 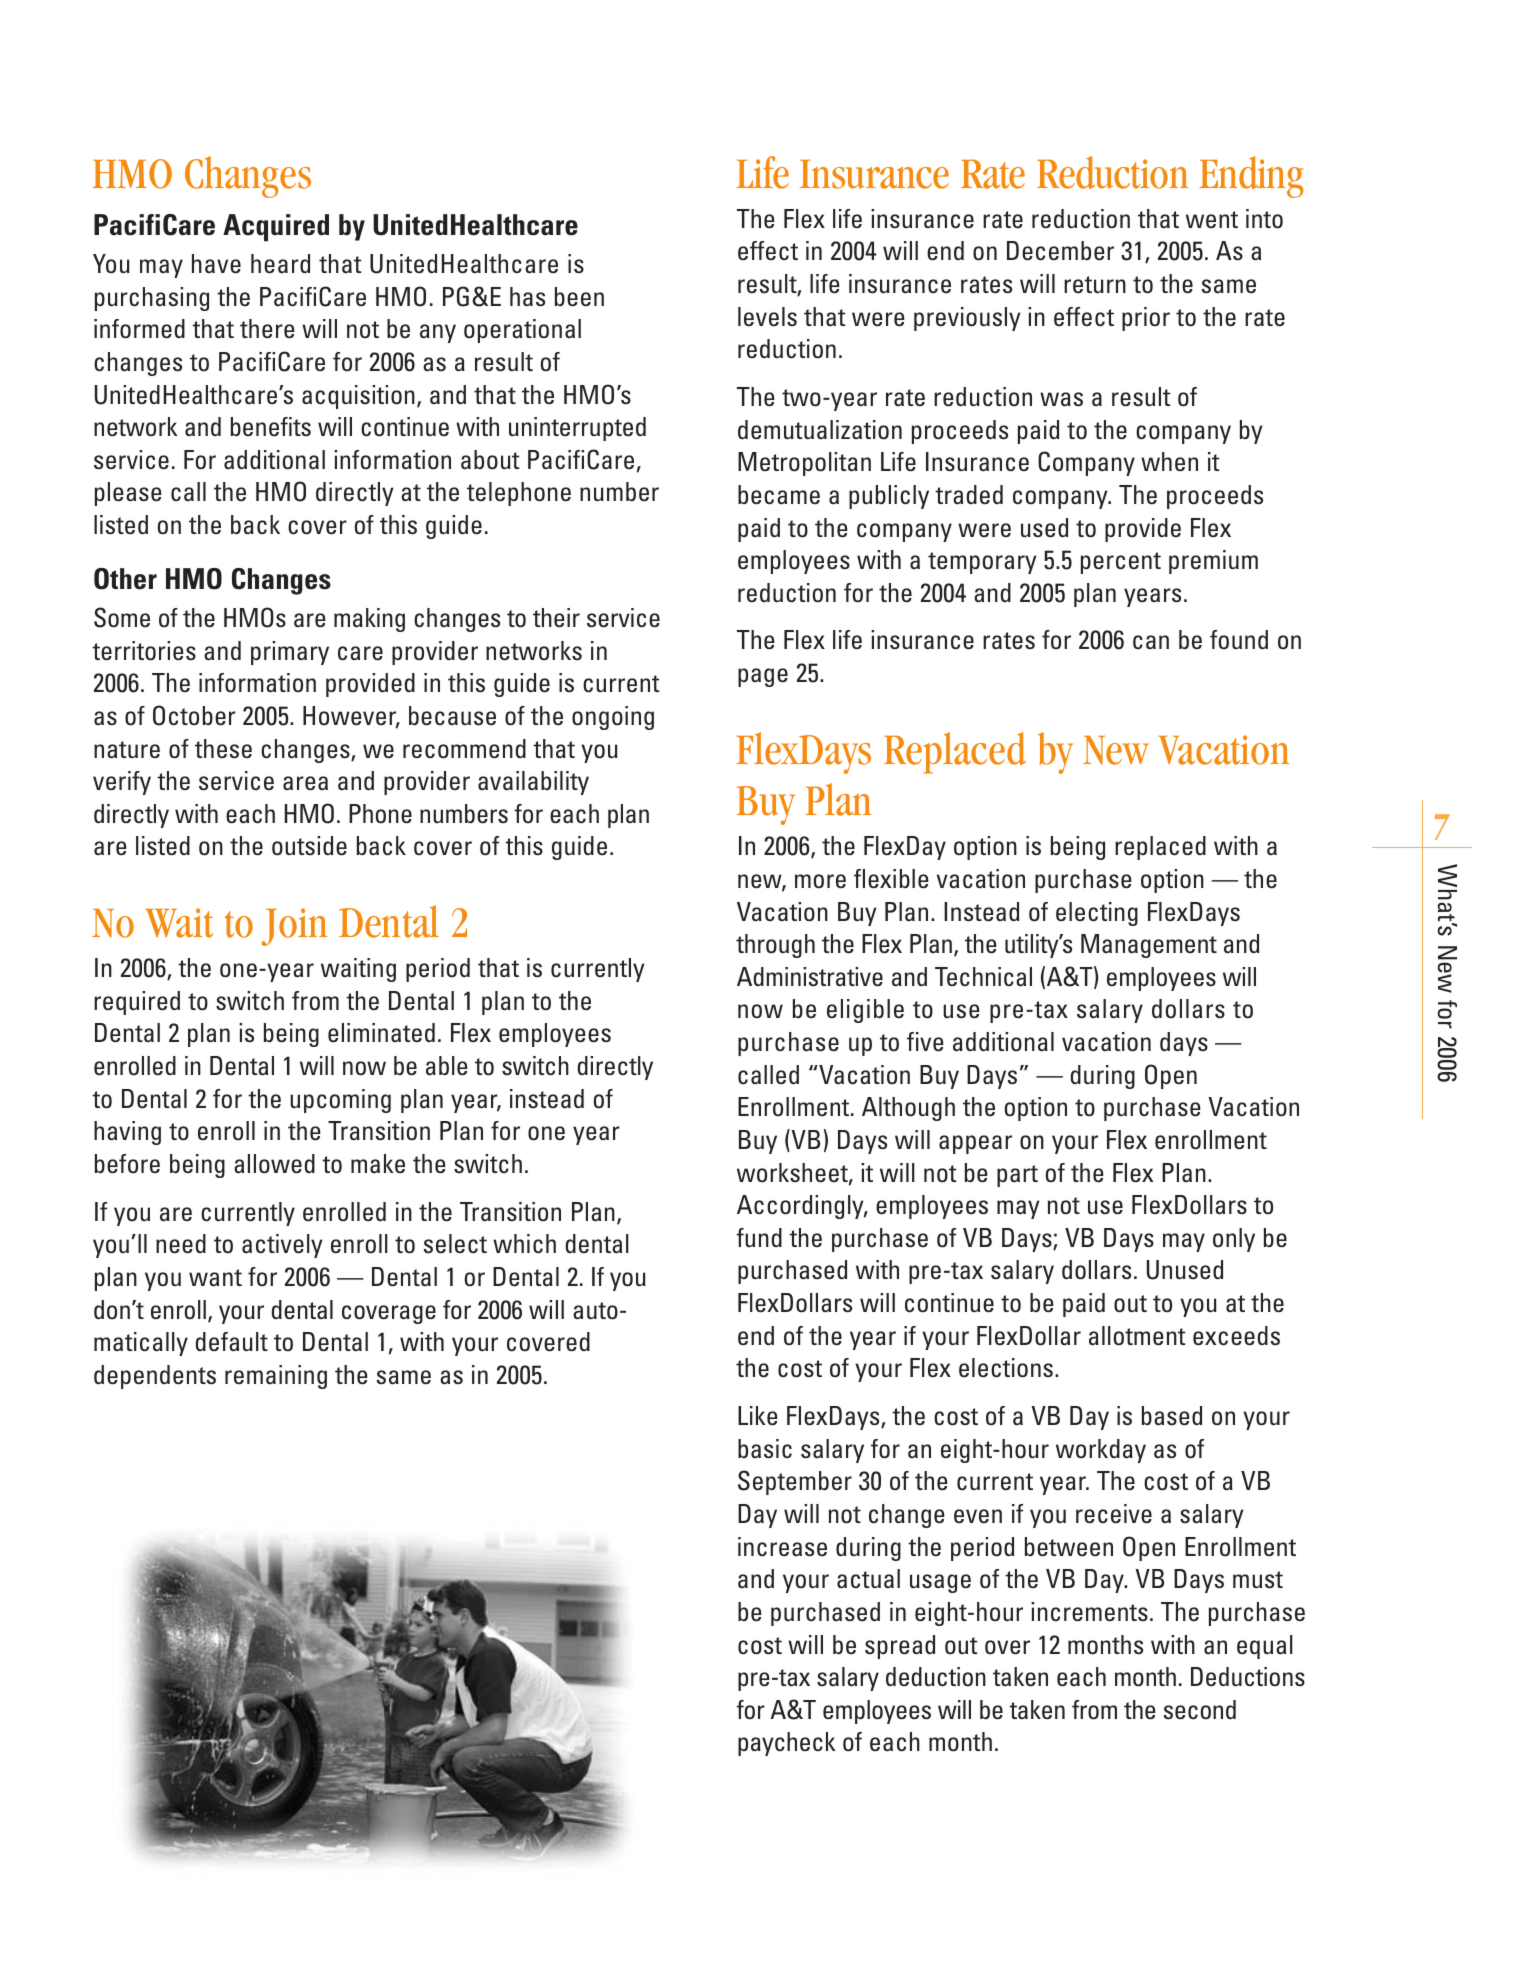 What do you see at coordinates (759, 1237) in the image?
I see `fund` at bounding box center [759, 1237].
